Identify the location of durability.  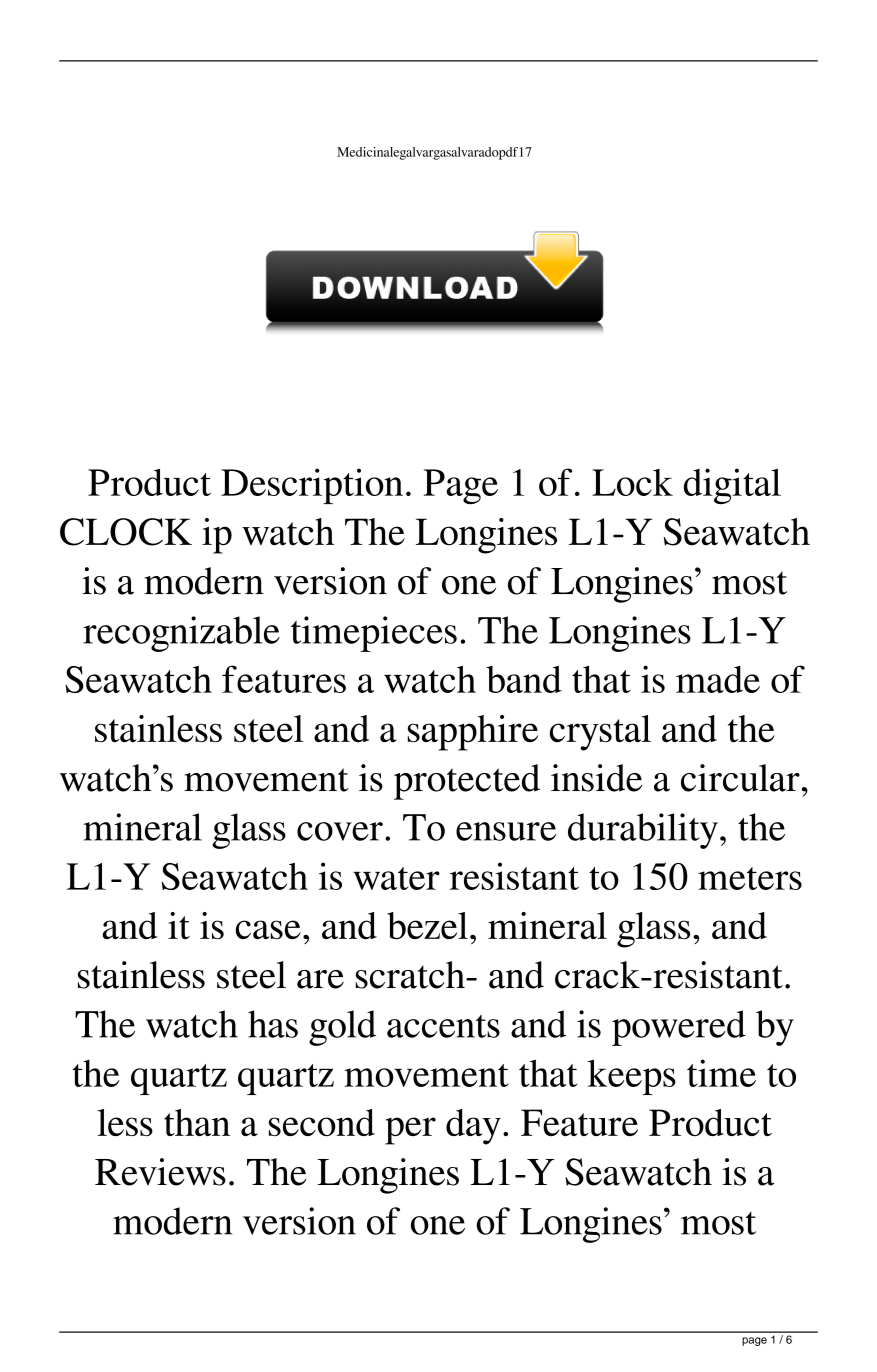
(643, 831).
